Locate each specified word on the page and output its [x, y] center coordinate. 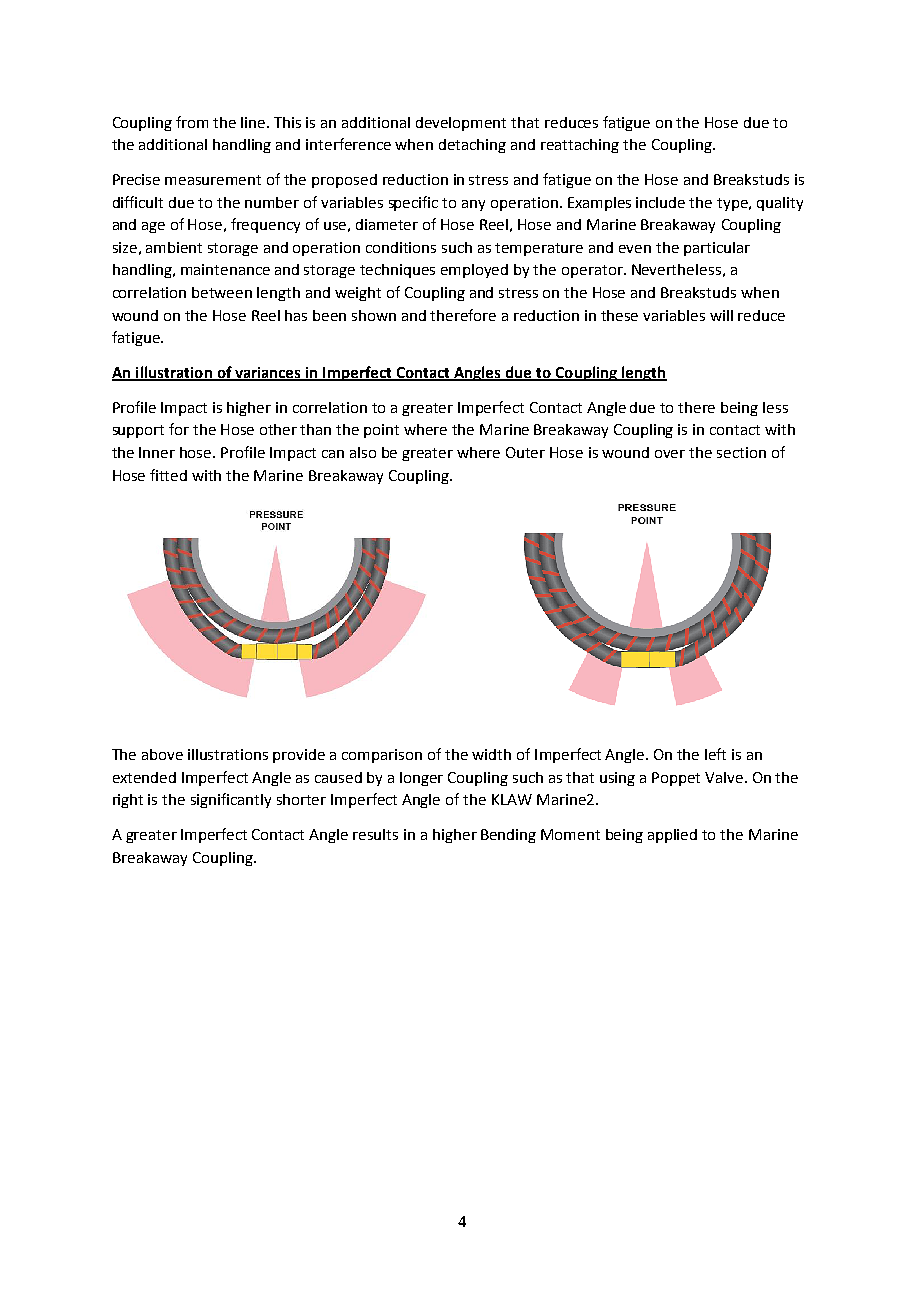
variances [268, 374]
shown [374, 315]
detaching [472, 146]
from [192, 122]
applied [672, 836]
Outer [525, 452]
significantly [231, 800]
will [721, 315]
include [660, 202]
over [670, 454]
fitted [168, 475]
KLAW [512, 799]
